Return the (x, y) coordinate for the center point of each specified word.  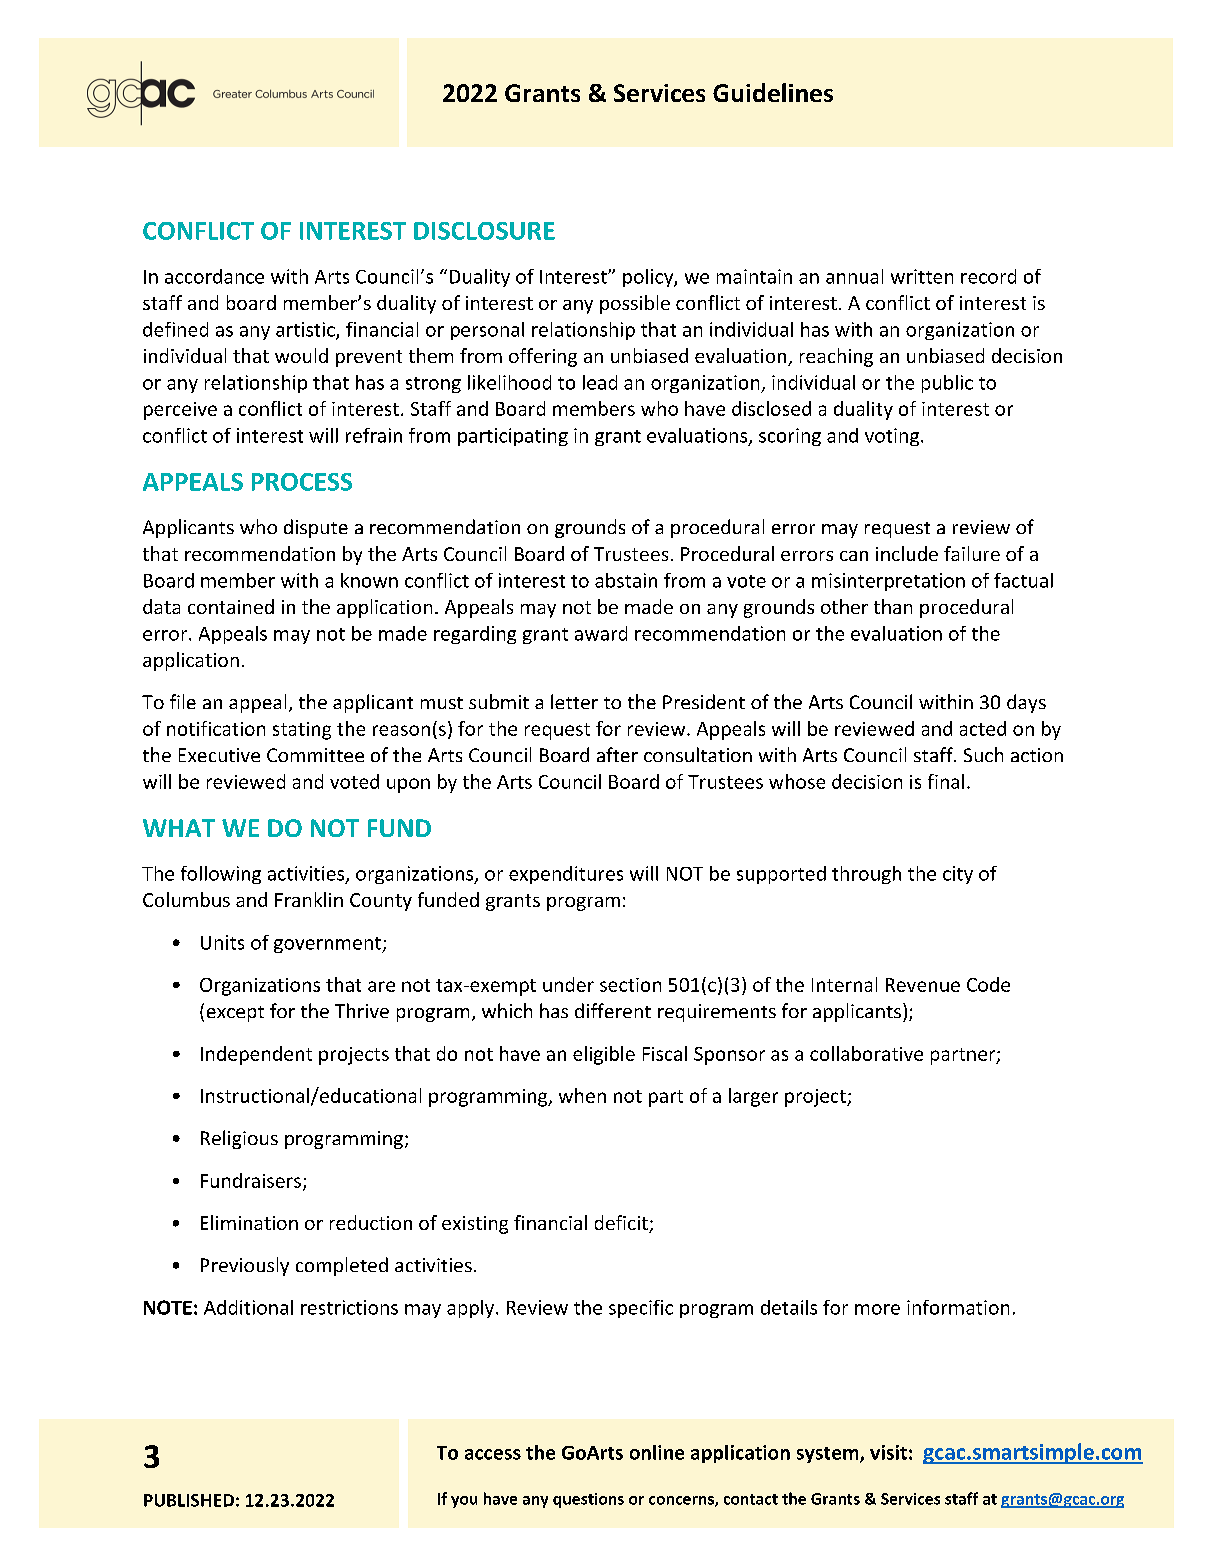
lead (600, 382)
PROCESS (302, 482)
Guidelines (773, 92)
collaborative (866, 1053)
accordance (214, 276)
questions (588, 1500)
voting (893, 437)
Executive (219, 755)
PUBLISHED (189, 1500)
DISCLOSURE (484, 231)
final (946, 781)
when (582, 1095)
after (617, 754)
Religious (239, 1139)
